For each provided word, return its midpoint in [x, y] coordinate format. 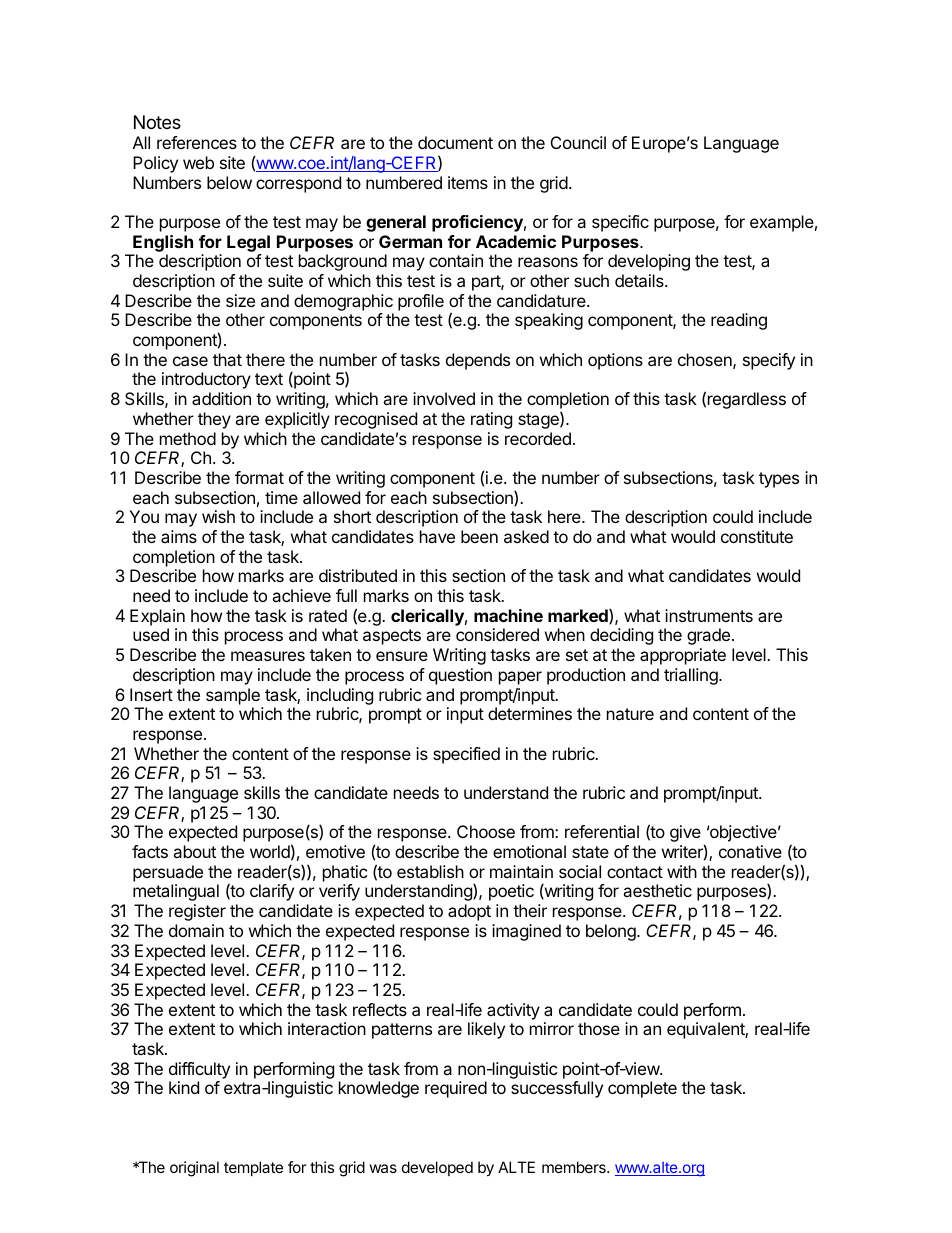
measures [268, 656]
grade [708, 636]
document [455, 142]
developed [437, 1168]
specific [620, 223]
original [194, 1169]
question [460, 676]
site [232, 162]
